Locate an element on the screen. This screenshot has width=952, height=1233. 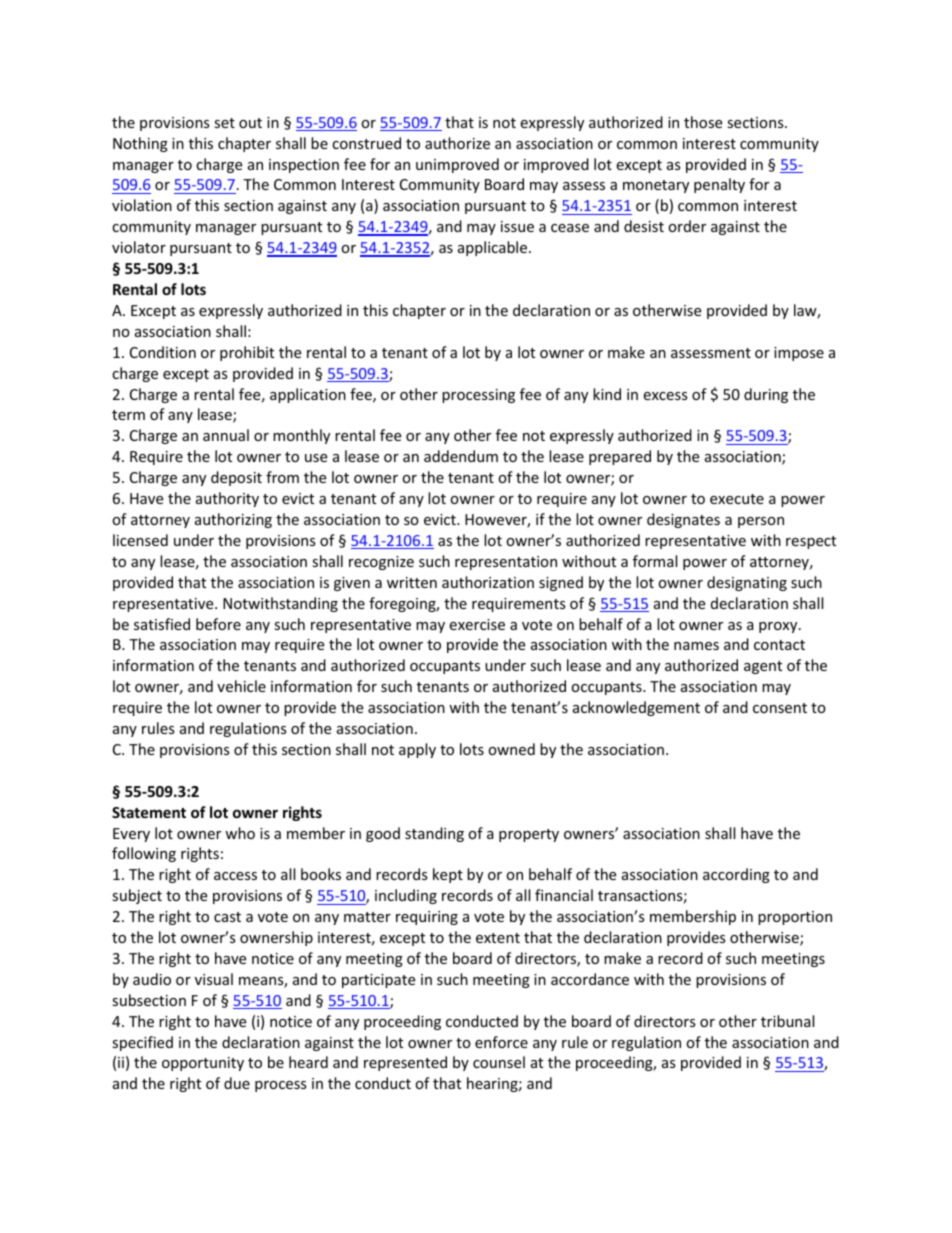
opportunity is located at coordinates (203, 1064).
